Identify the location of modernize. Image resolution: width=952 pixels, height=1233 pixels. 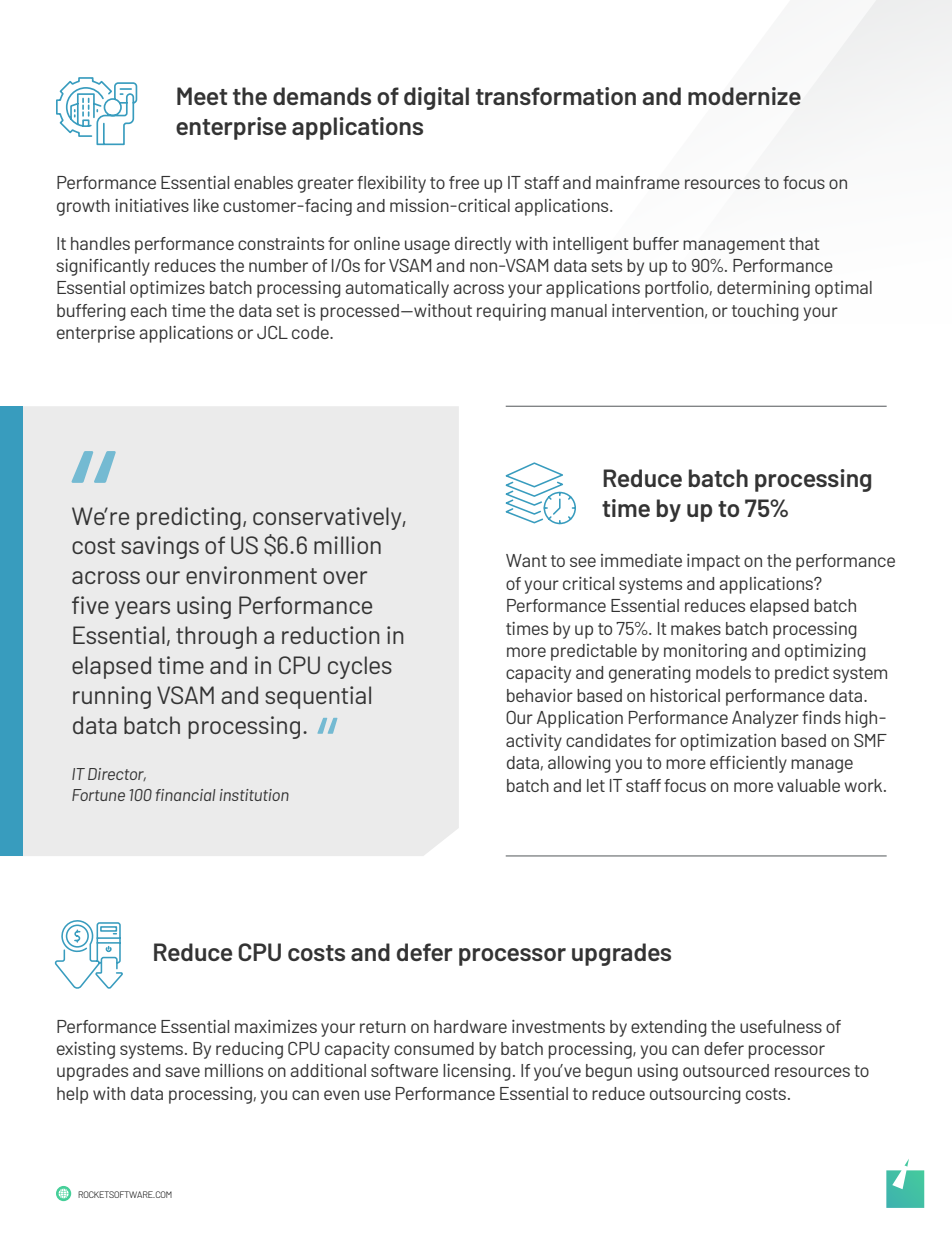
(744, 96).
